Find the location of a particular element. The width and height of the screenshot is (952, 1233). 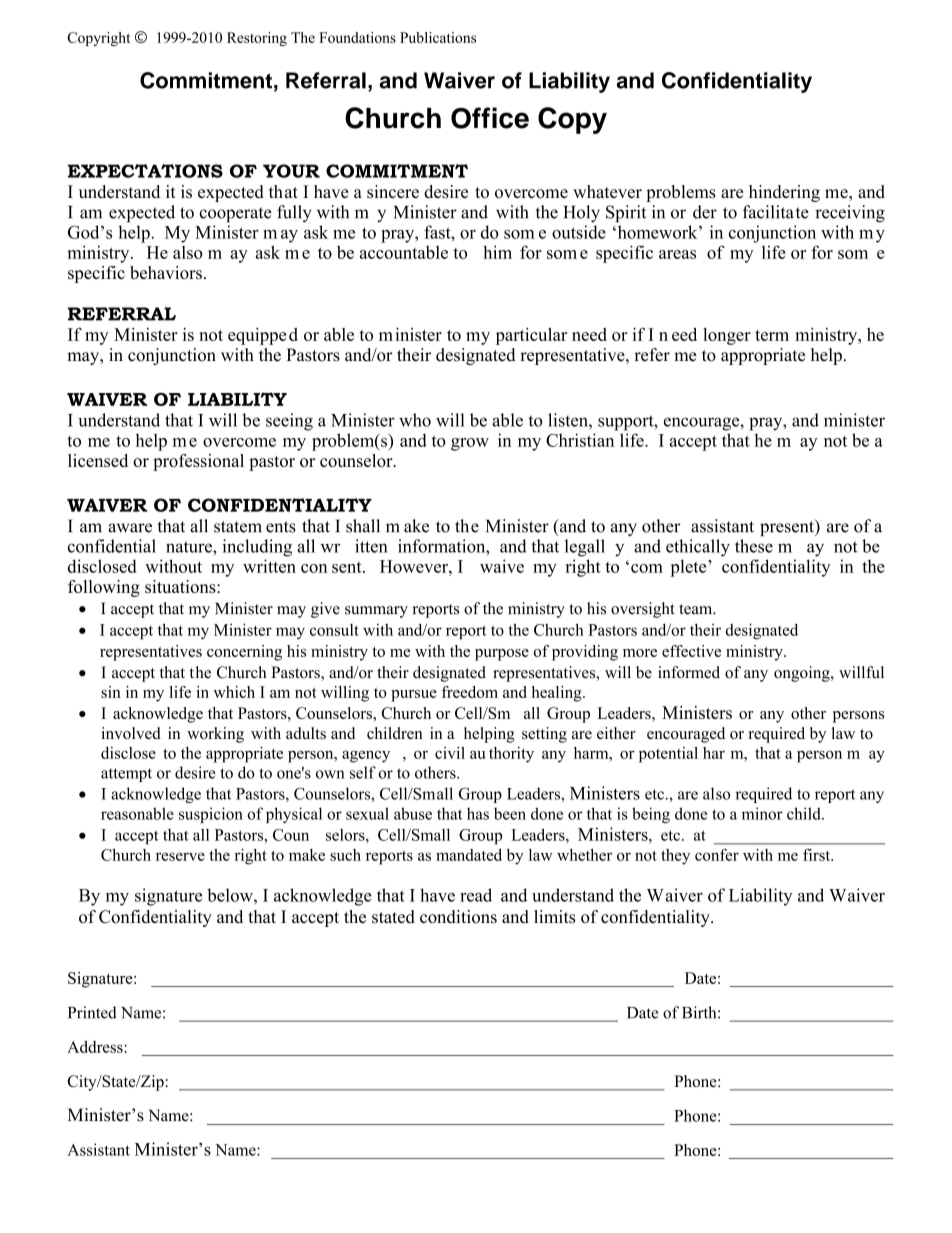

hindering is located at coordinates (784, 193).
